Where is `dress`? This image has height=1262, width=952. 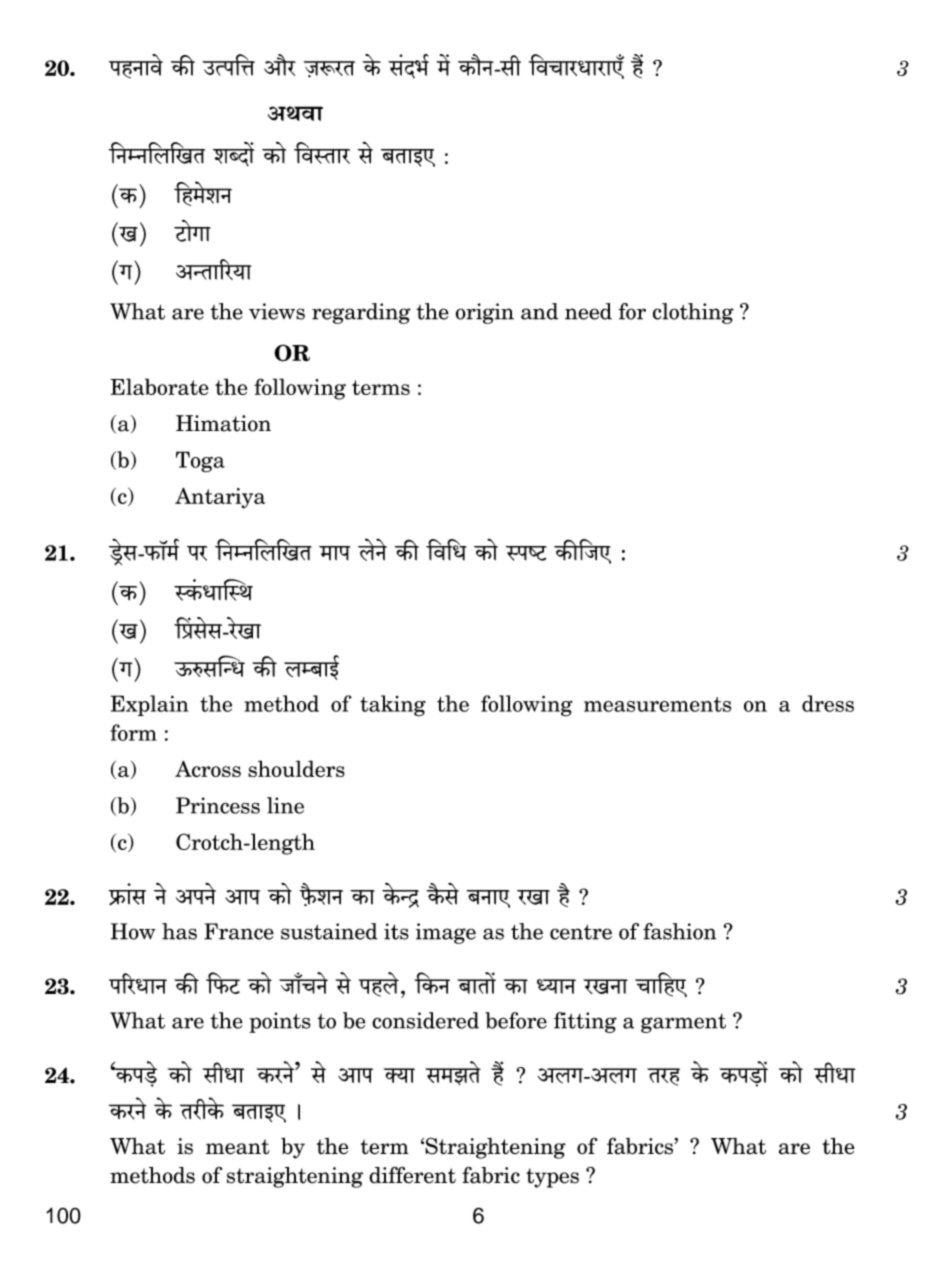
dress is located at coordinates (828, 703).
